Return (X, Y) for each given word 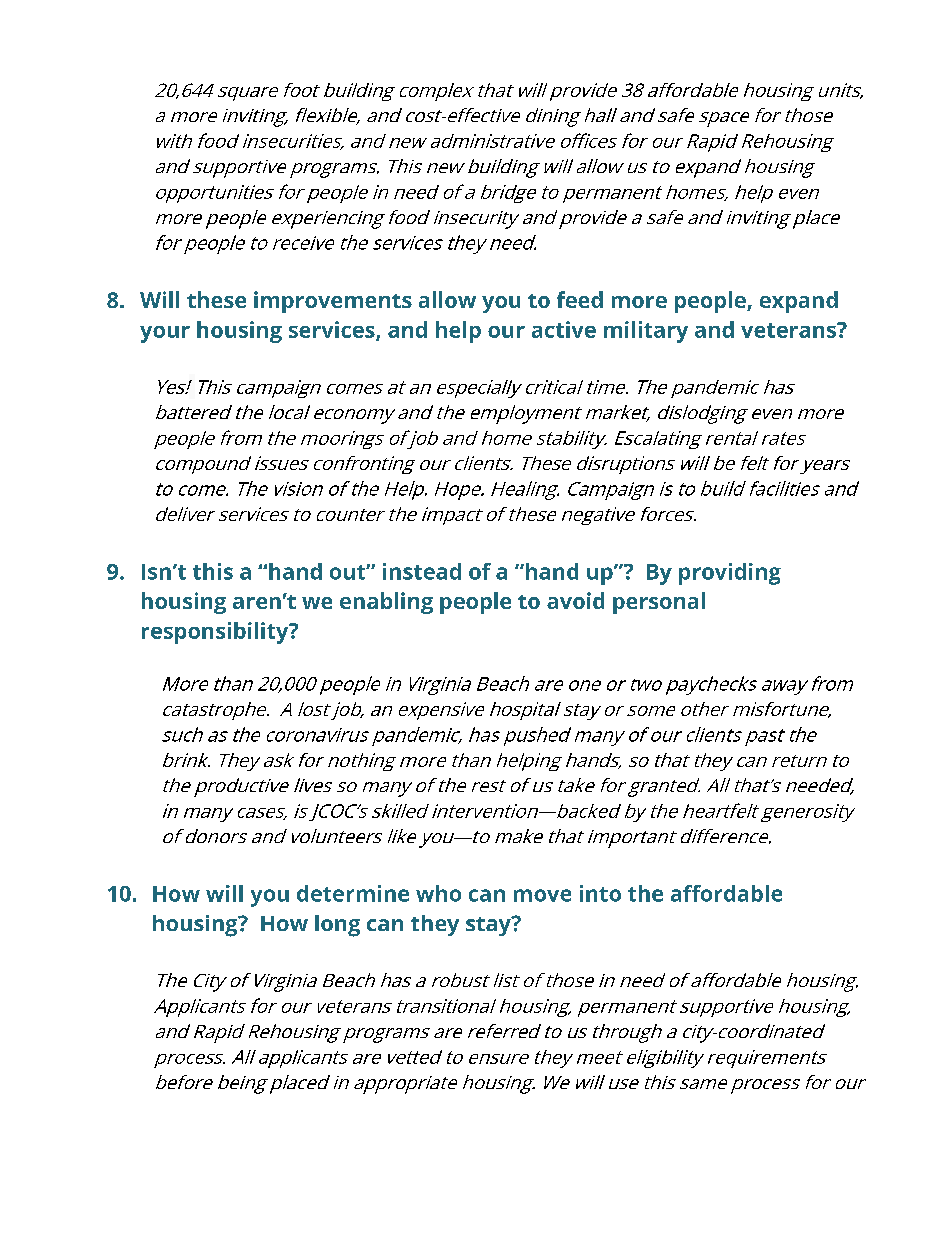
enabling (386, 603)
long (337, 926)
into (600, 893)
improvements (333, 302)
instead (422, 571)
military (646, 332)
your (165, 334)
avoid (575, 600)
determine (353, 893)
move (542, 895)
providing (730, 574)
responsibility (216, 633)
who (438, 893)
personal (659, 603)
